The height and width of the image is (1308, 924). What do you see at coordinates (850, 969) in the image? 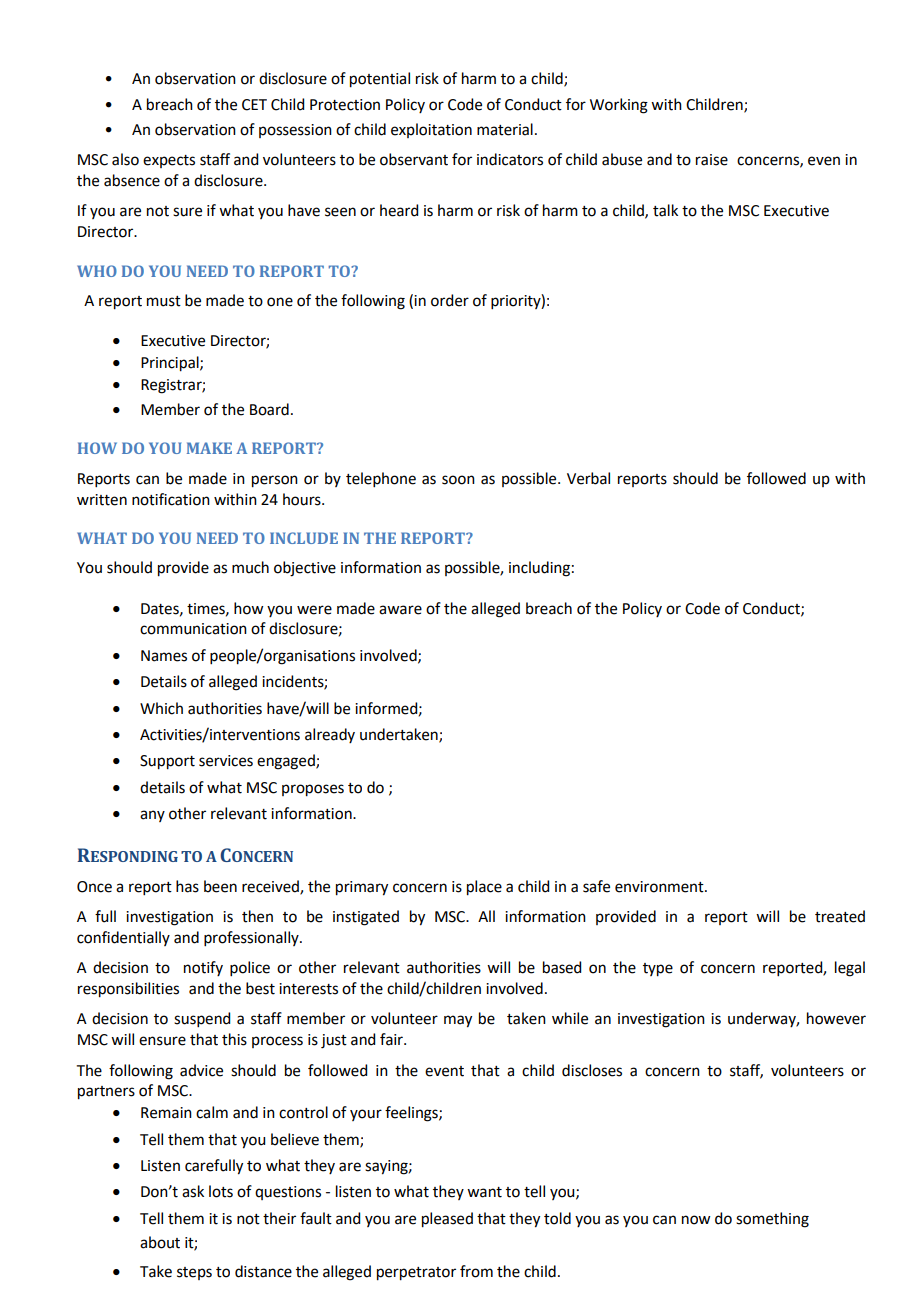
I see `legal` at bounding box center [850, 969].
